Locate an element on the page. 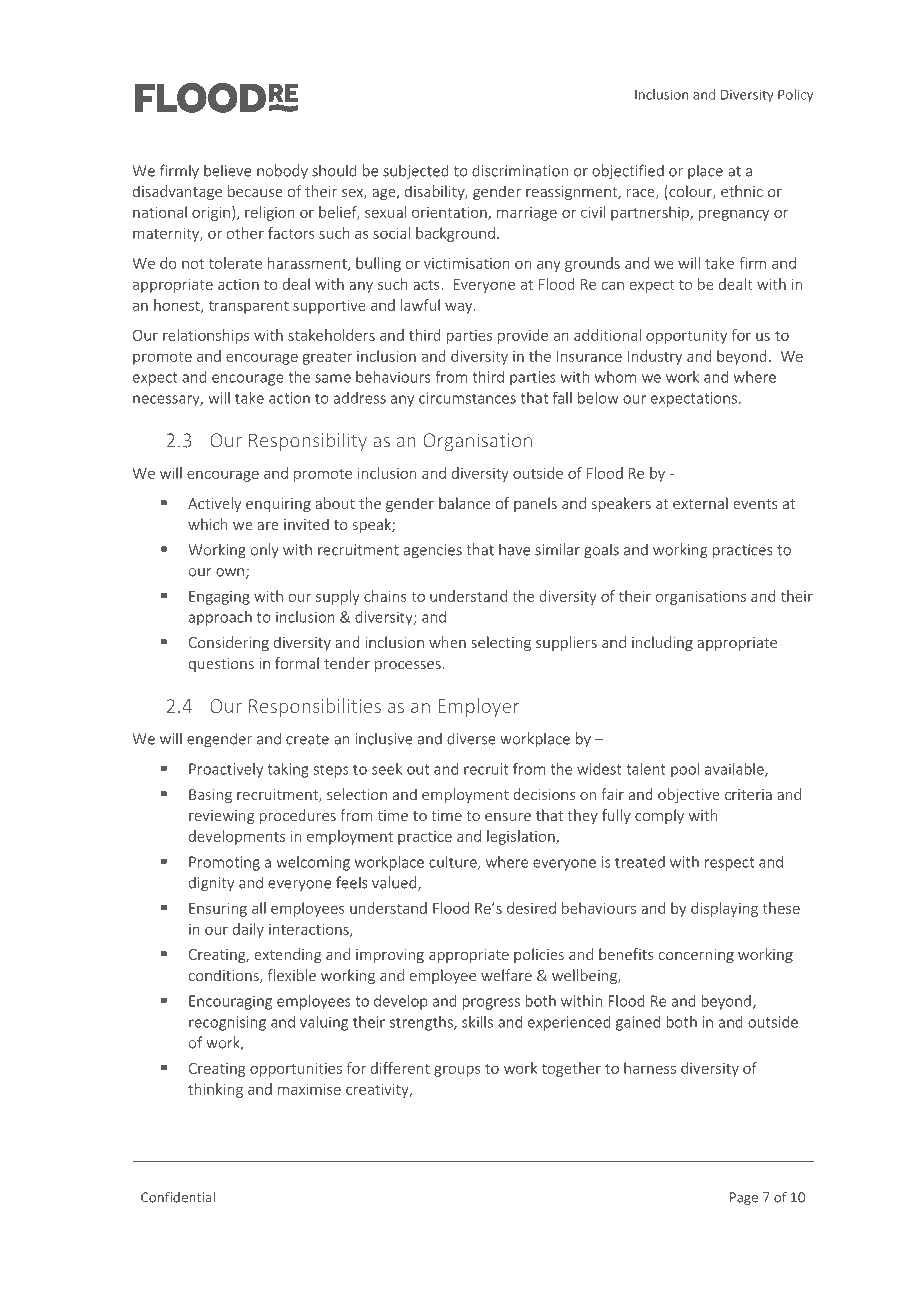 This document has height=1308, width=924. external is located at coordinates (700, 503).
